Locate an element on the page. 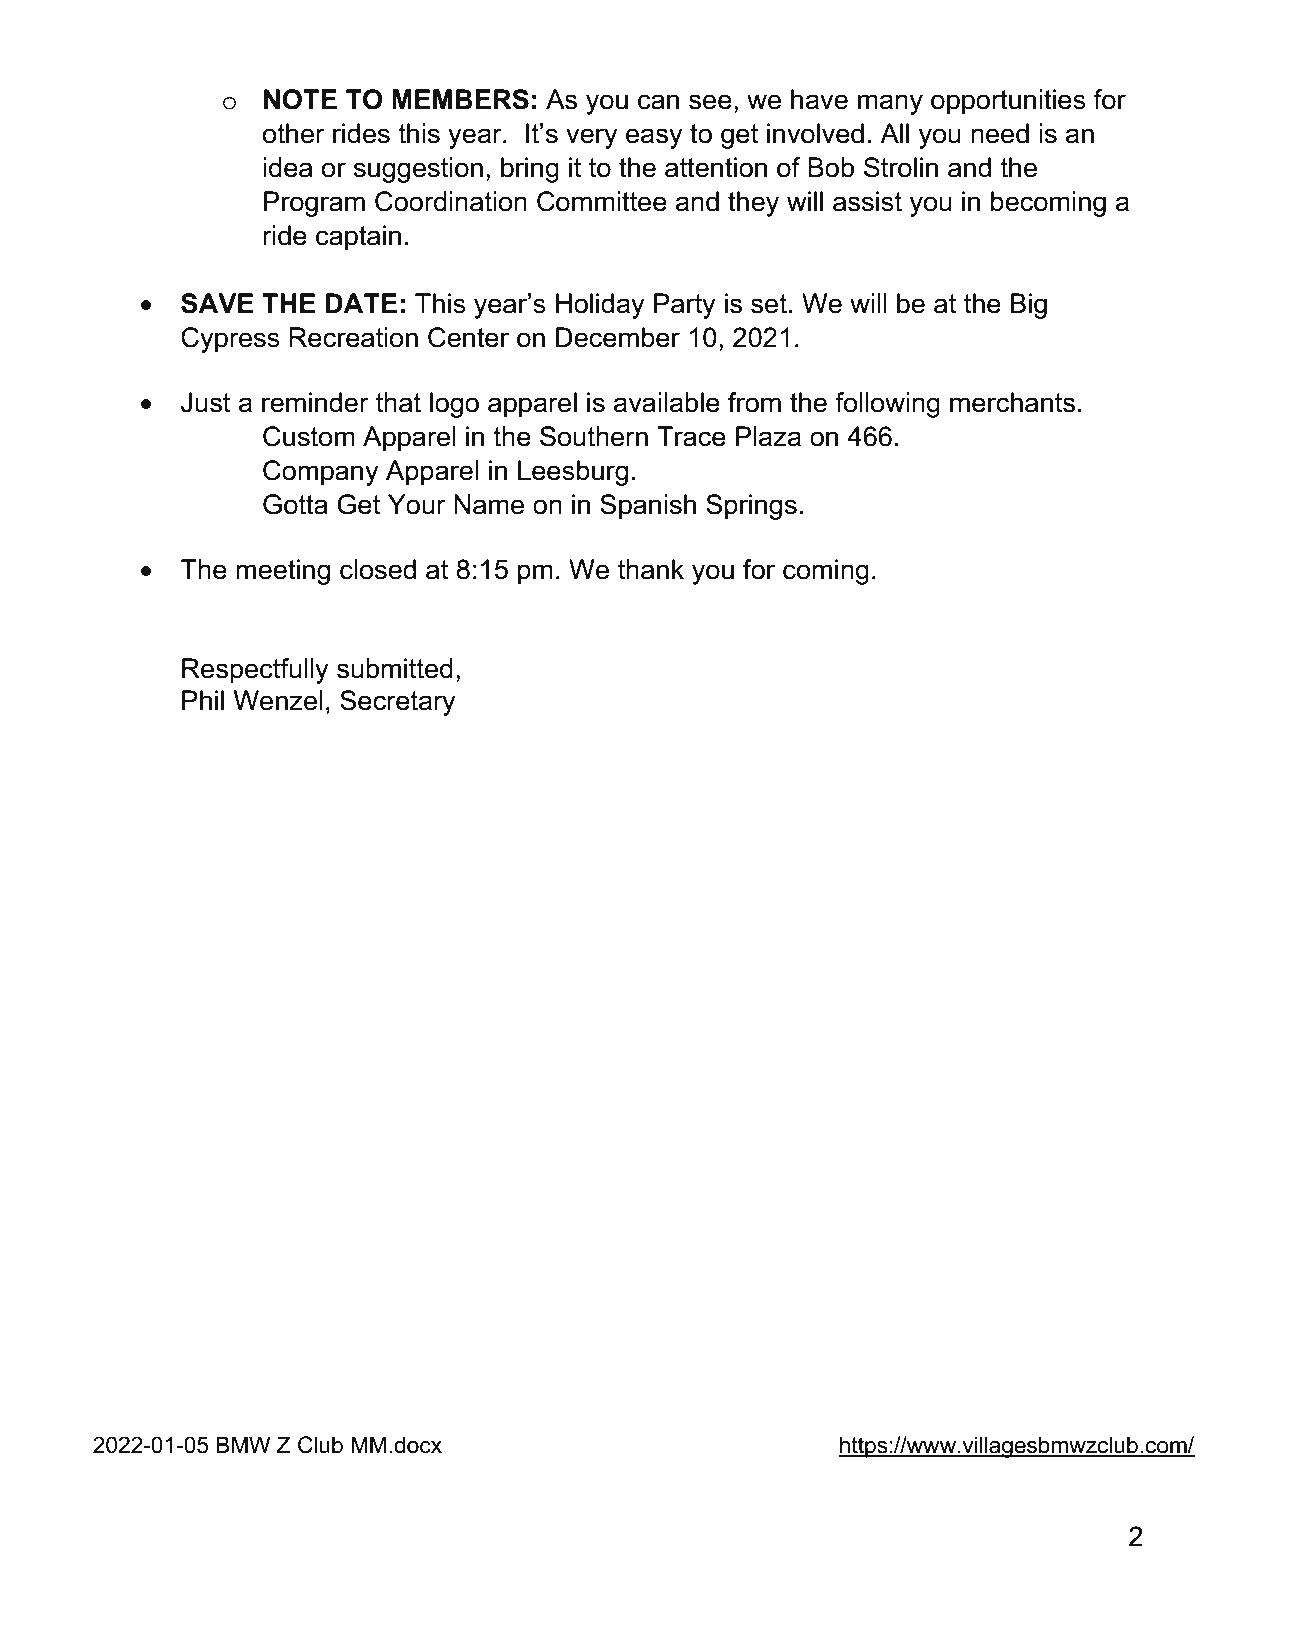 Image resolution: width=1306 pixels, height=1632 pixels. other is located at coordinates (293, 133).
